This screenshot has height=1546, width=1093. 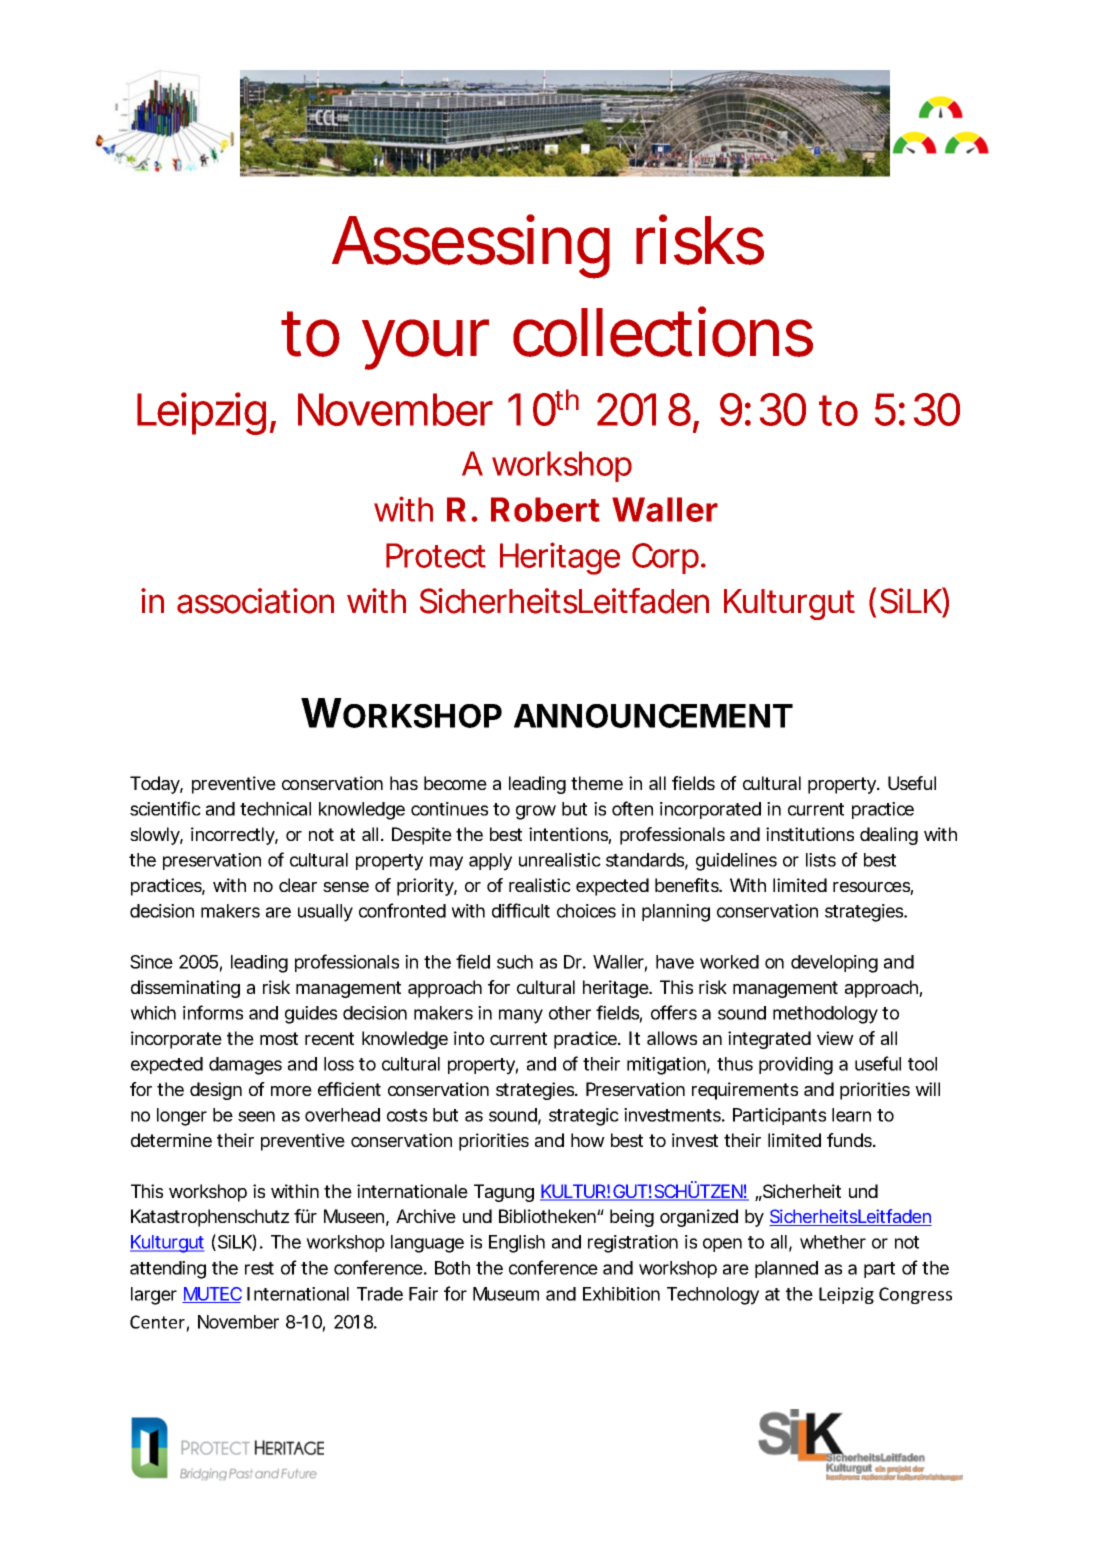 I want to click on providing, so click(x=796, y=1066).
